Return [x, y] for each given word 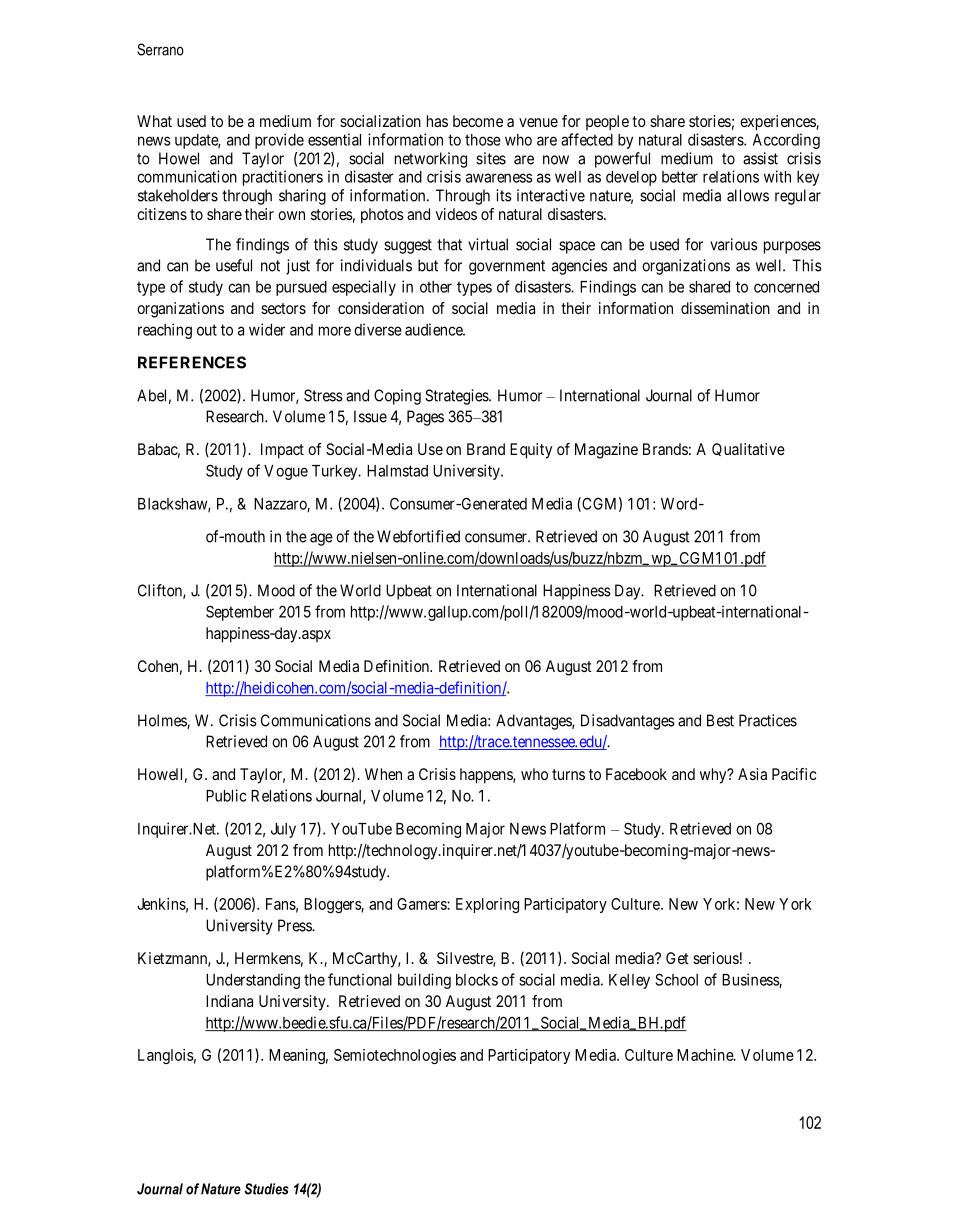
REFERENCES [192, 362]
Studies [267, 1189]
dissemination [725, 308]
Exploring [487, 905]
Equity [531, 451]
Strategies [457, 397]
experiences [778, 123]
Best [720, 720]
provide [279, 141]
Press [295, 925]
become [478, 121]
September [240, 613]
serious [716, 958]
